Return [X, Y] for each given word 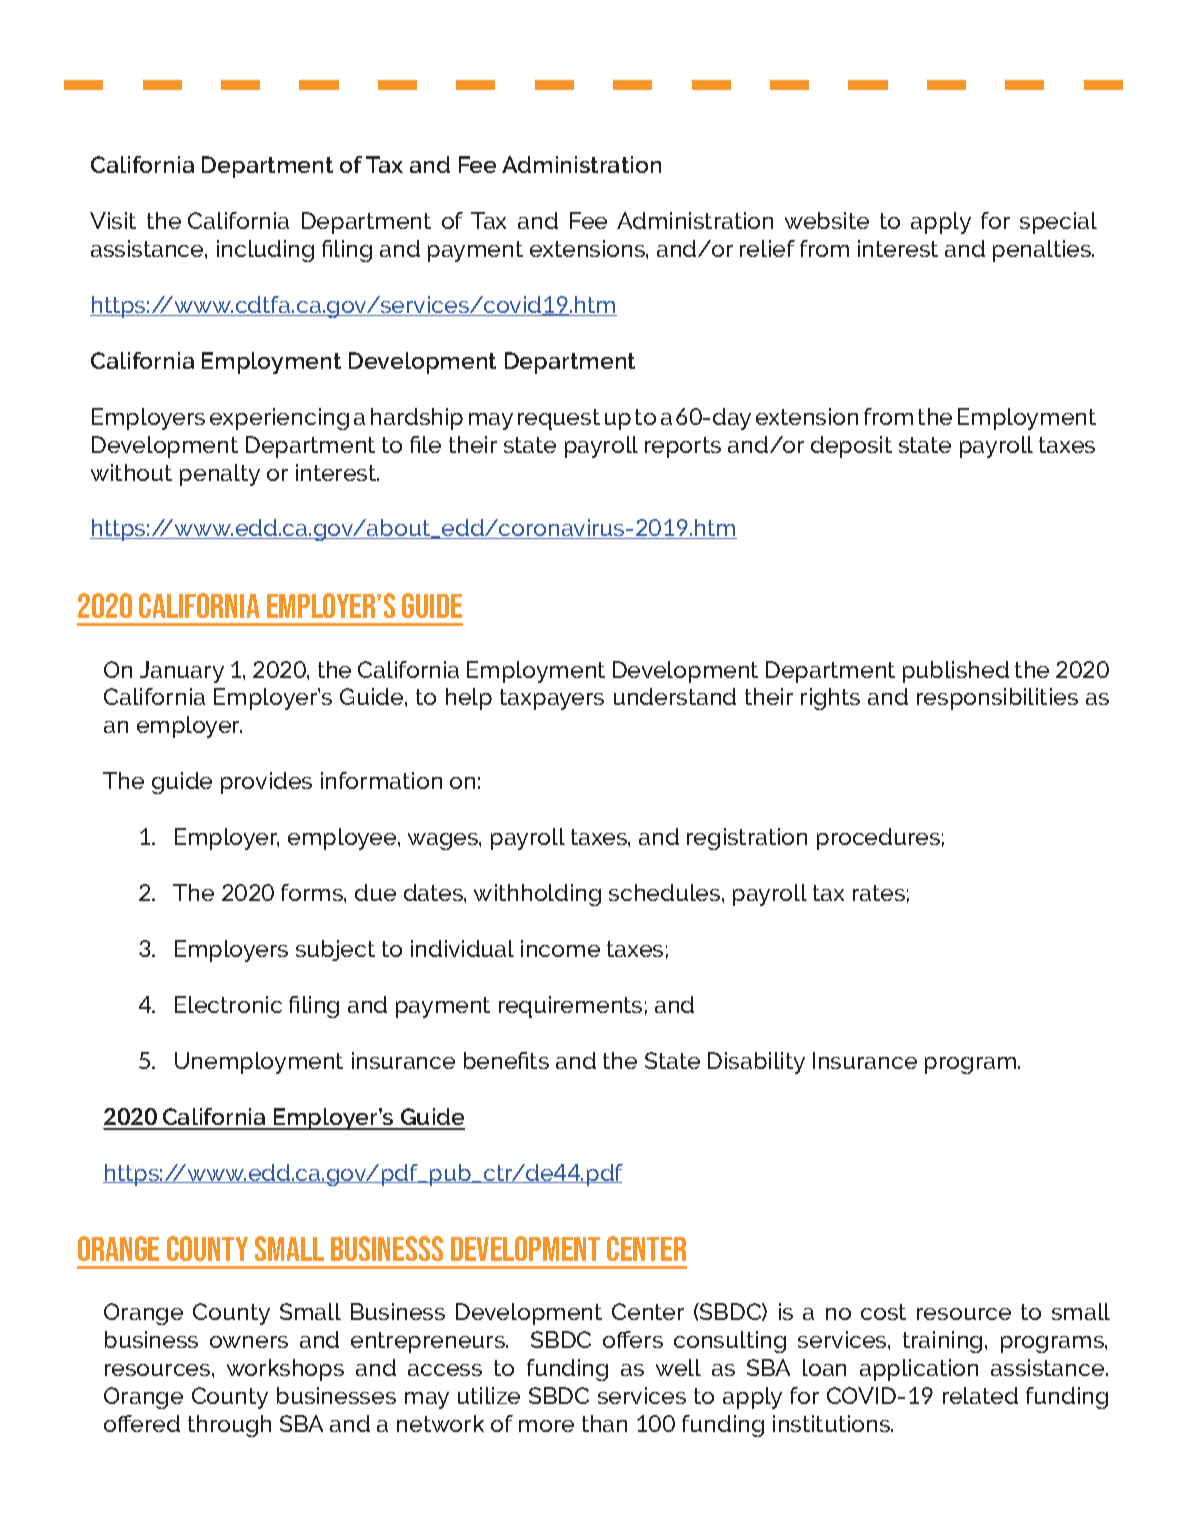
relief [767, 248]
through [229, 1426]
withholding [537, 895]
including [265, 251]
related [980, 1395]
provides [266, 783]
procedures [878, 839]
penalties [1043, 251]
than [604, 1423]
